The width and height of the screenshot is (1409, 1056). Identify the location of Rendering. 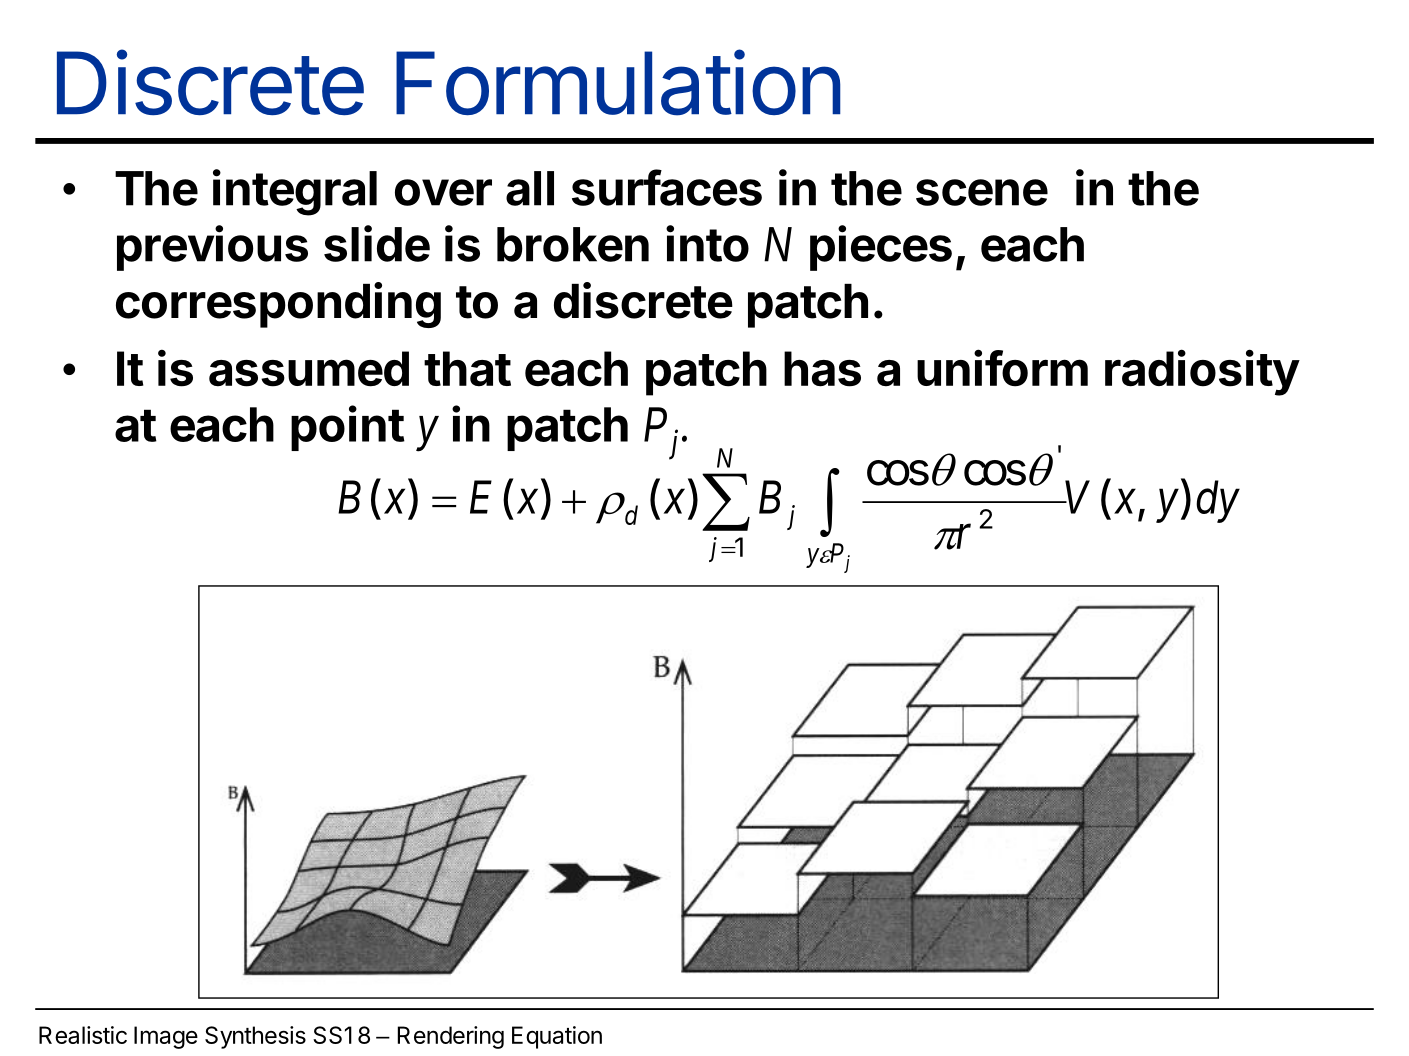
(451, 1037).
